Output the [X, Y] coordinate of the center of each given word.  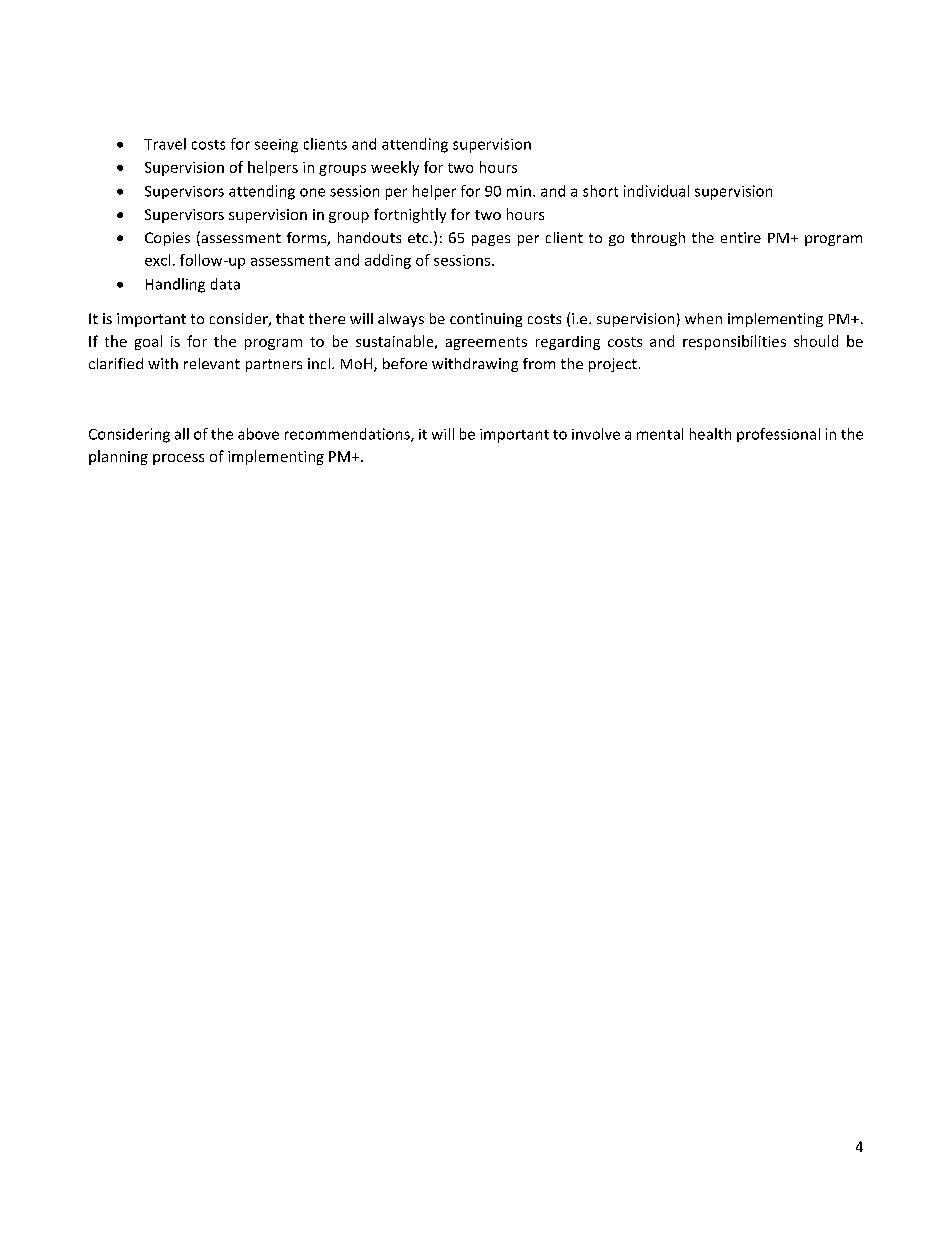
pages [491, 240]
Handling [175, 285]
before [405, 363]
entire [741, 237]
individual [656, 191]
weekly [395, 168]
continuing [486, 320]
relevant [212, 363]
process [178, 459]
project [613, 365]
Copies [167, 239]
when [703, 318]
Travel [165, 144]
